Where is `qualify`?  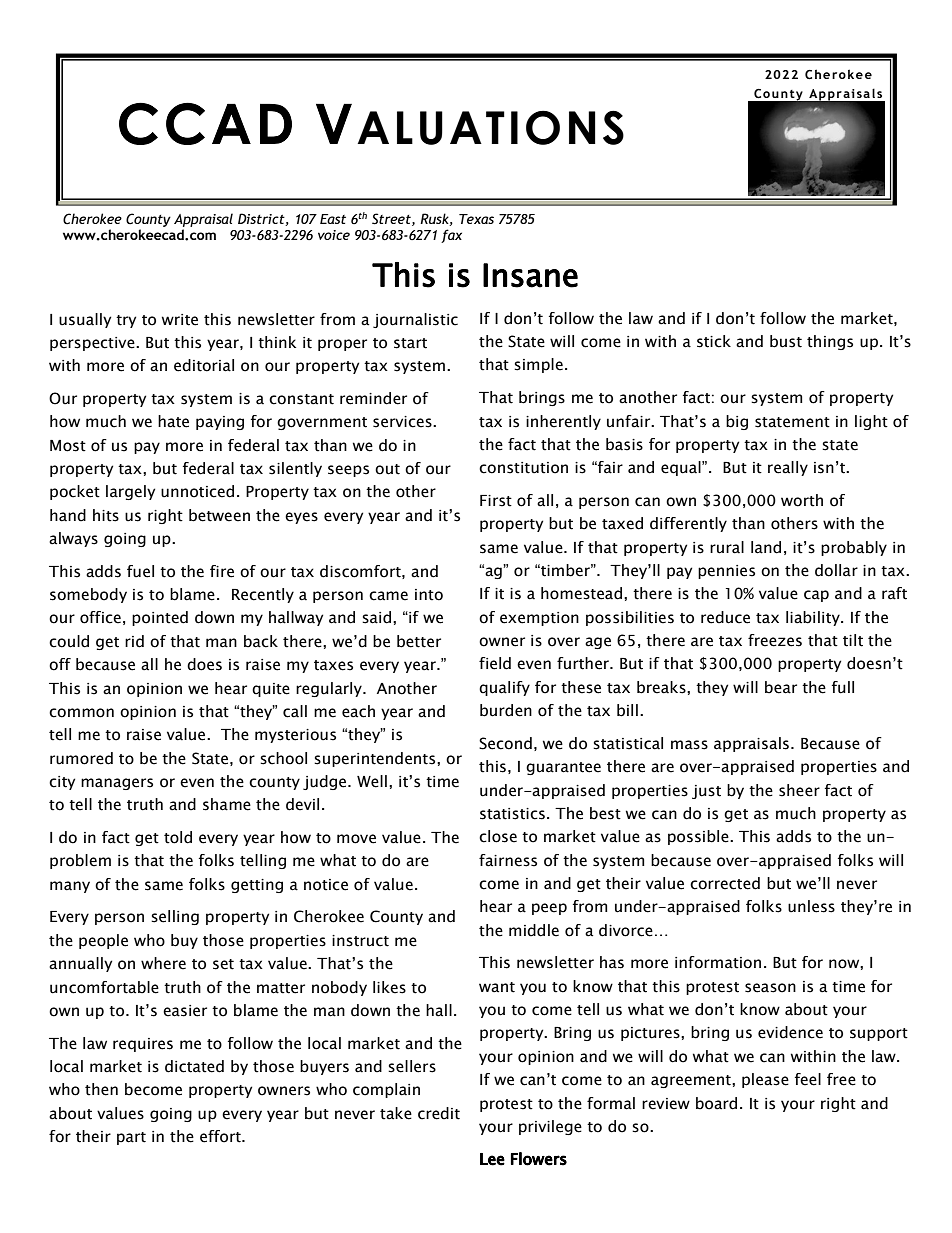 qualify is located at coordinates (504, 688).
